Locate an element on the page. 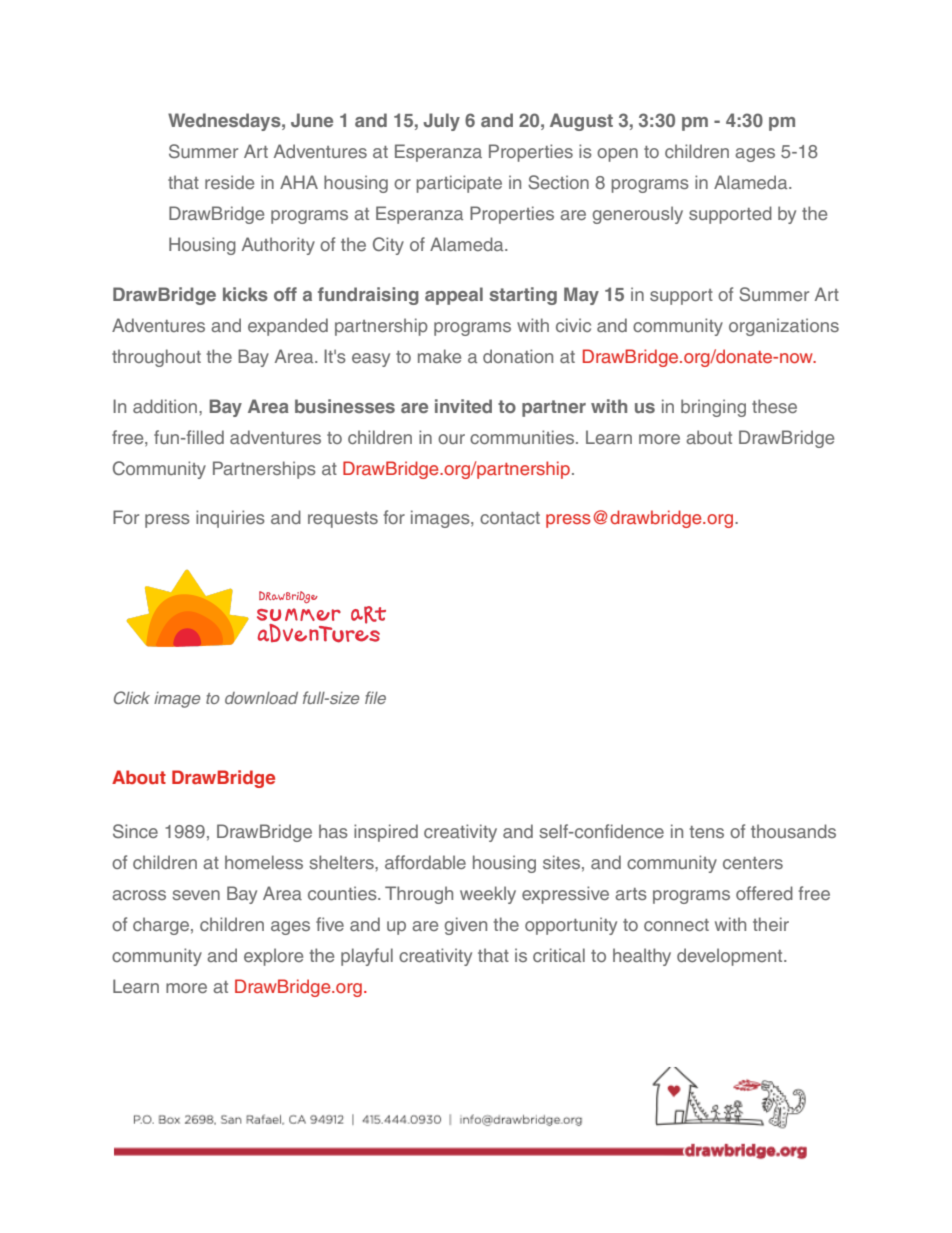 This document has width=952, height=1233. file is located at coordinates (375, 697).
